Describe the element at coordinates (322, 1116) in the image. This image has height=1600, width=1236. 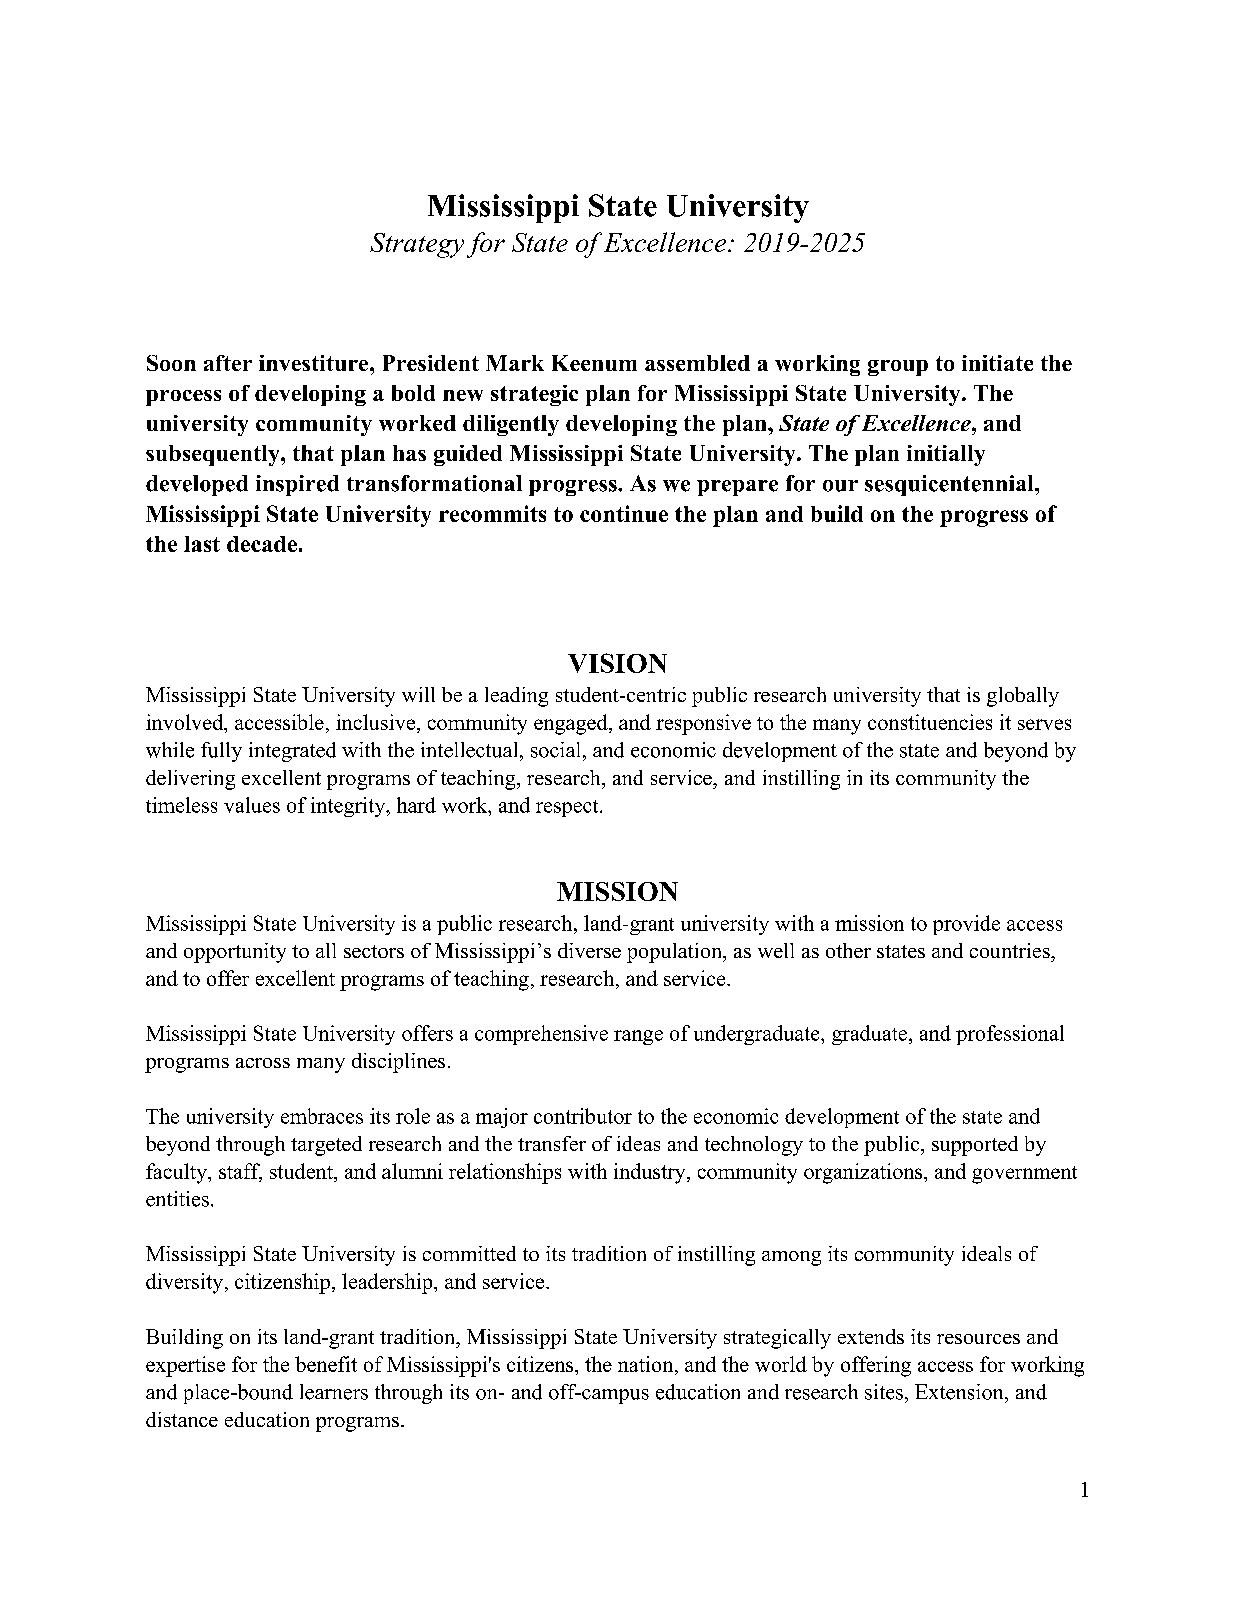
I see `embraces` at that location.
